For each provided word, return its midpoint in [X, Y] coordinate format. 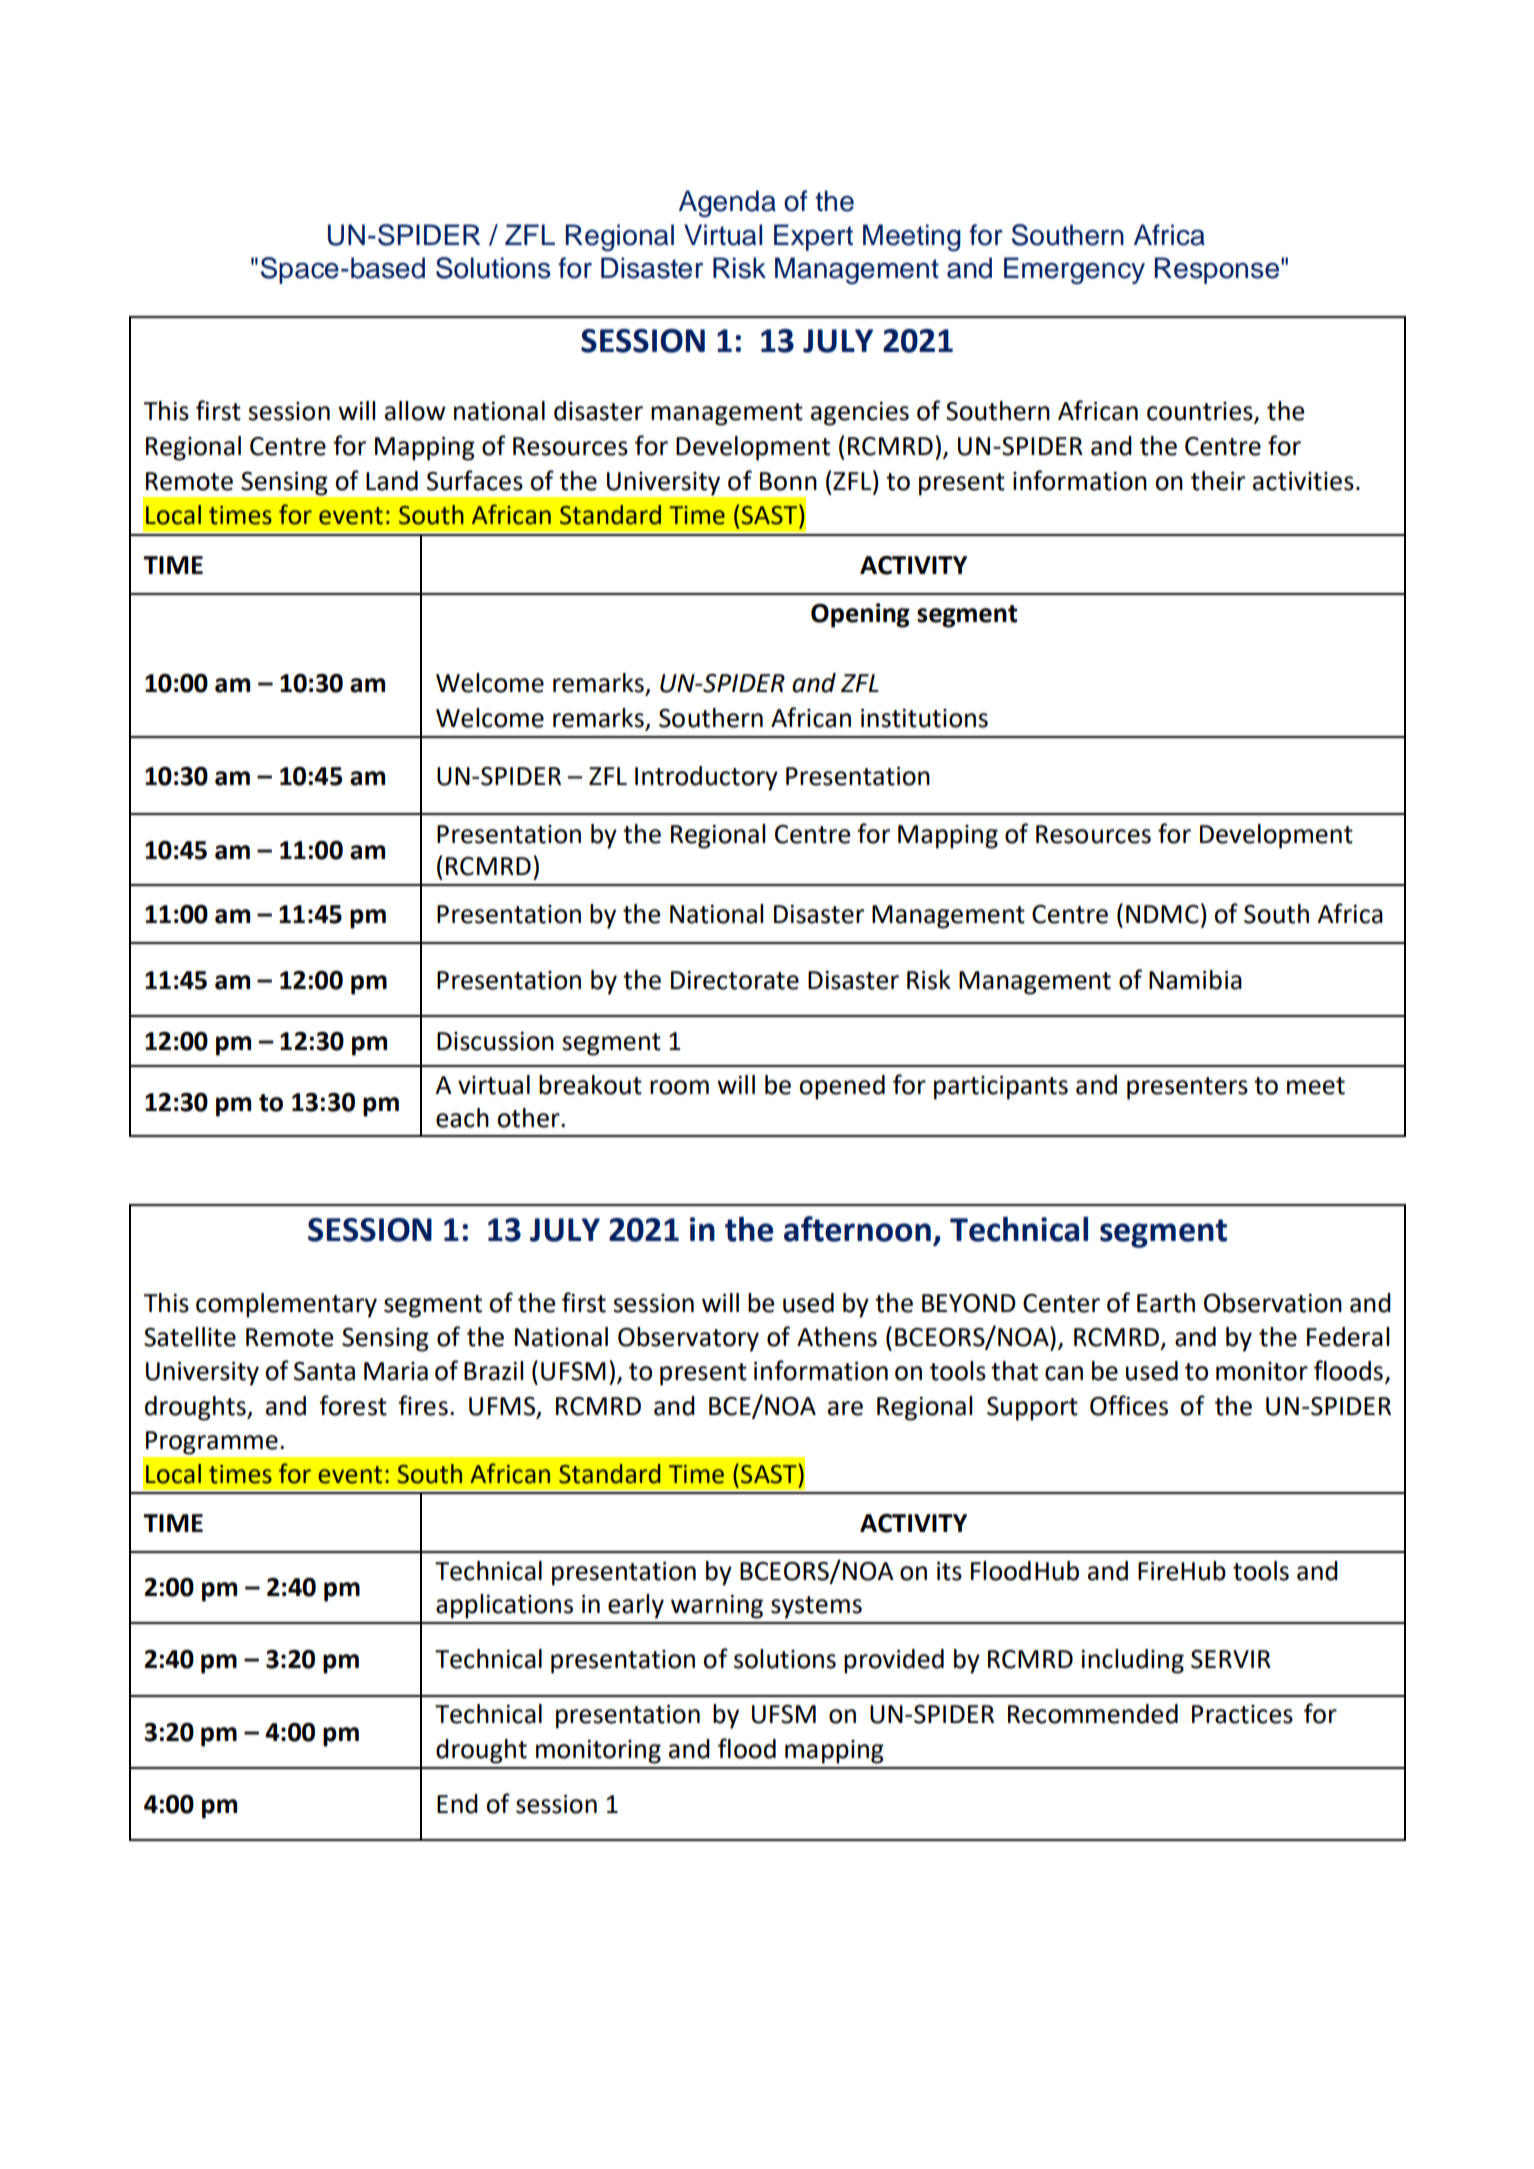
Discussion [495, 1041]
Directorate [735, 980]
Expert [813, 237]
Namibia [1195, 980]
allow [415, 411]
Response [1218, 270]
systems [816, 1607]
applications [504, 1606]
